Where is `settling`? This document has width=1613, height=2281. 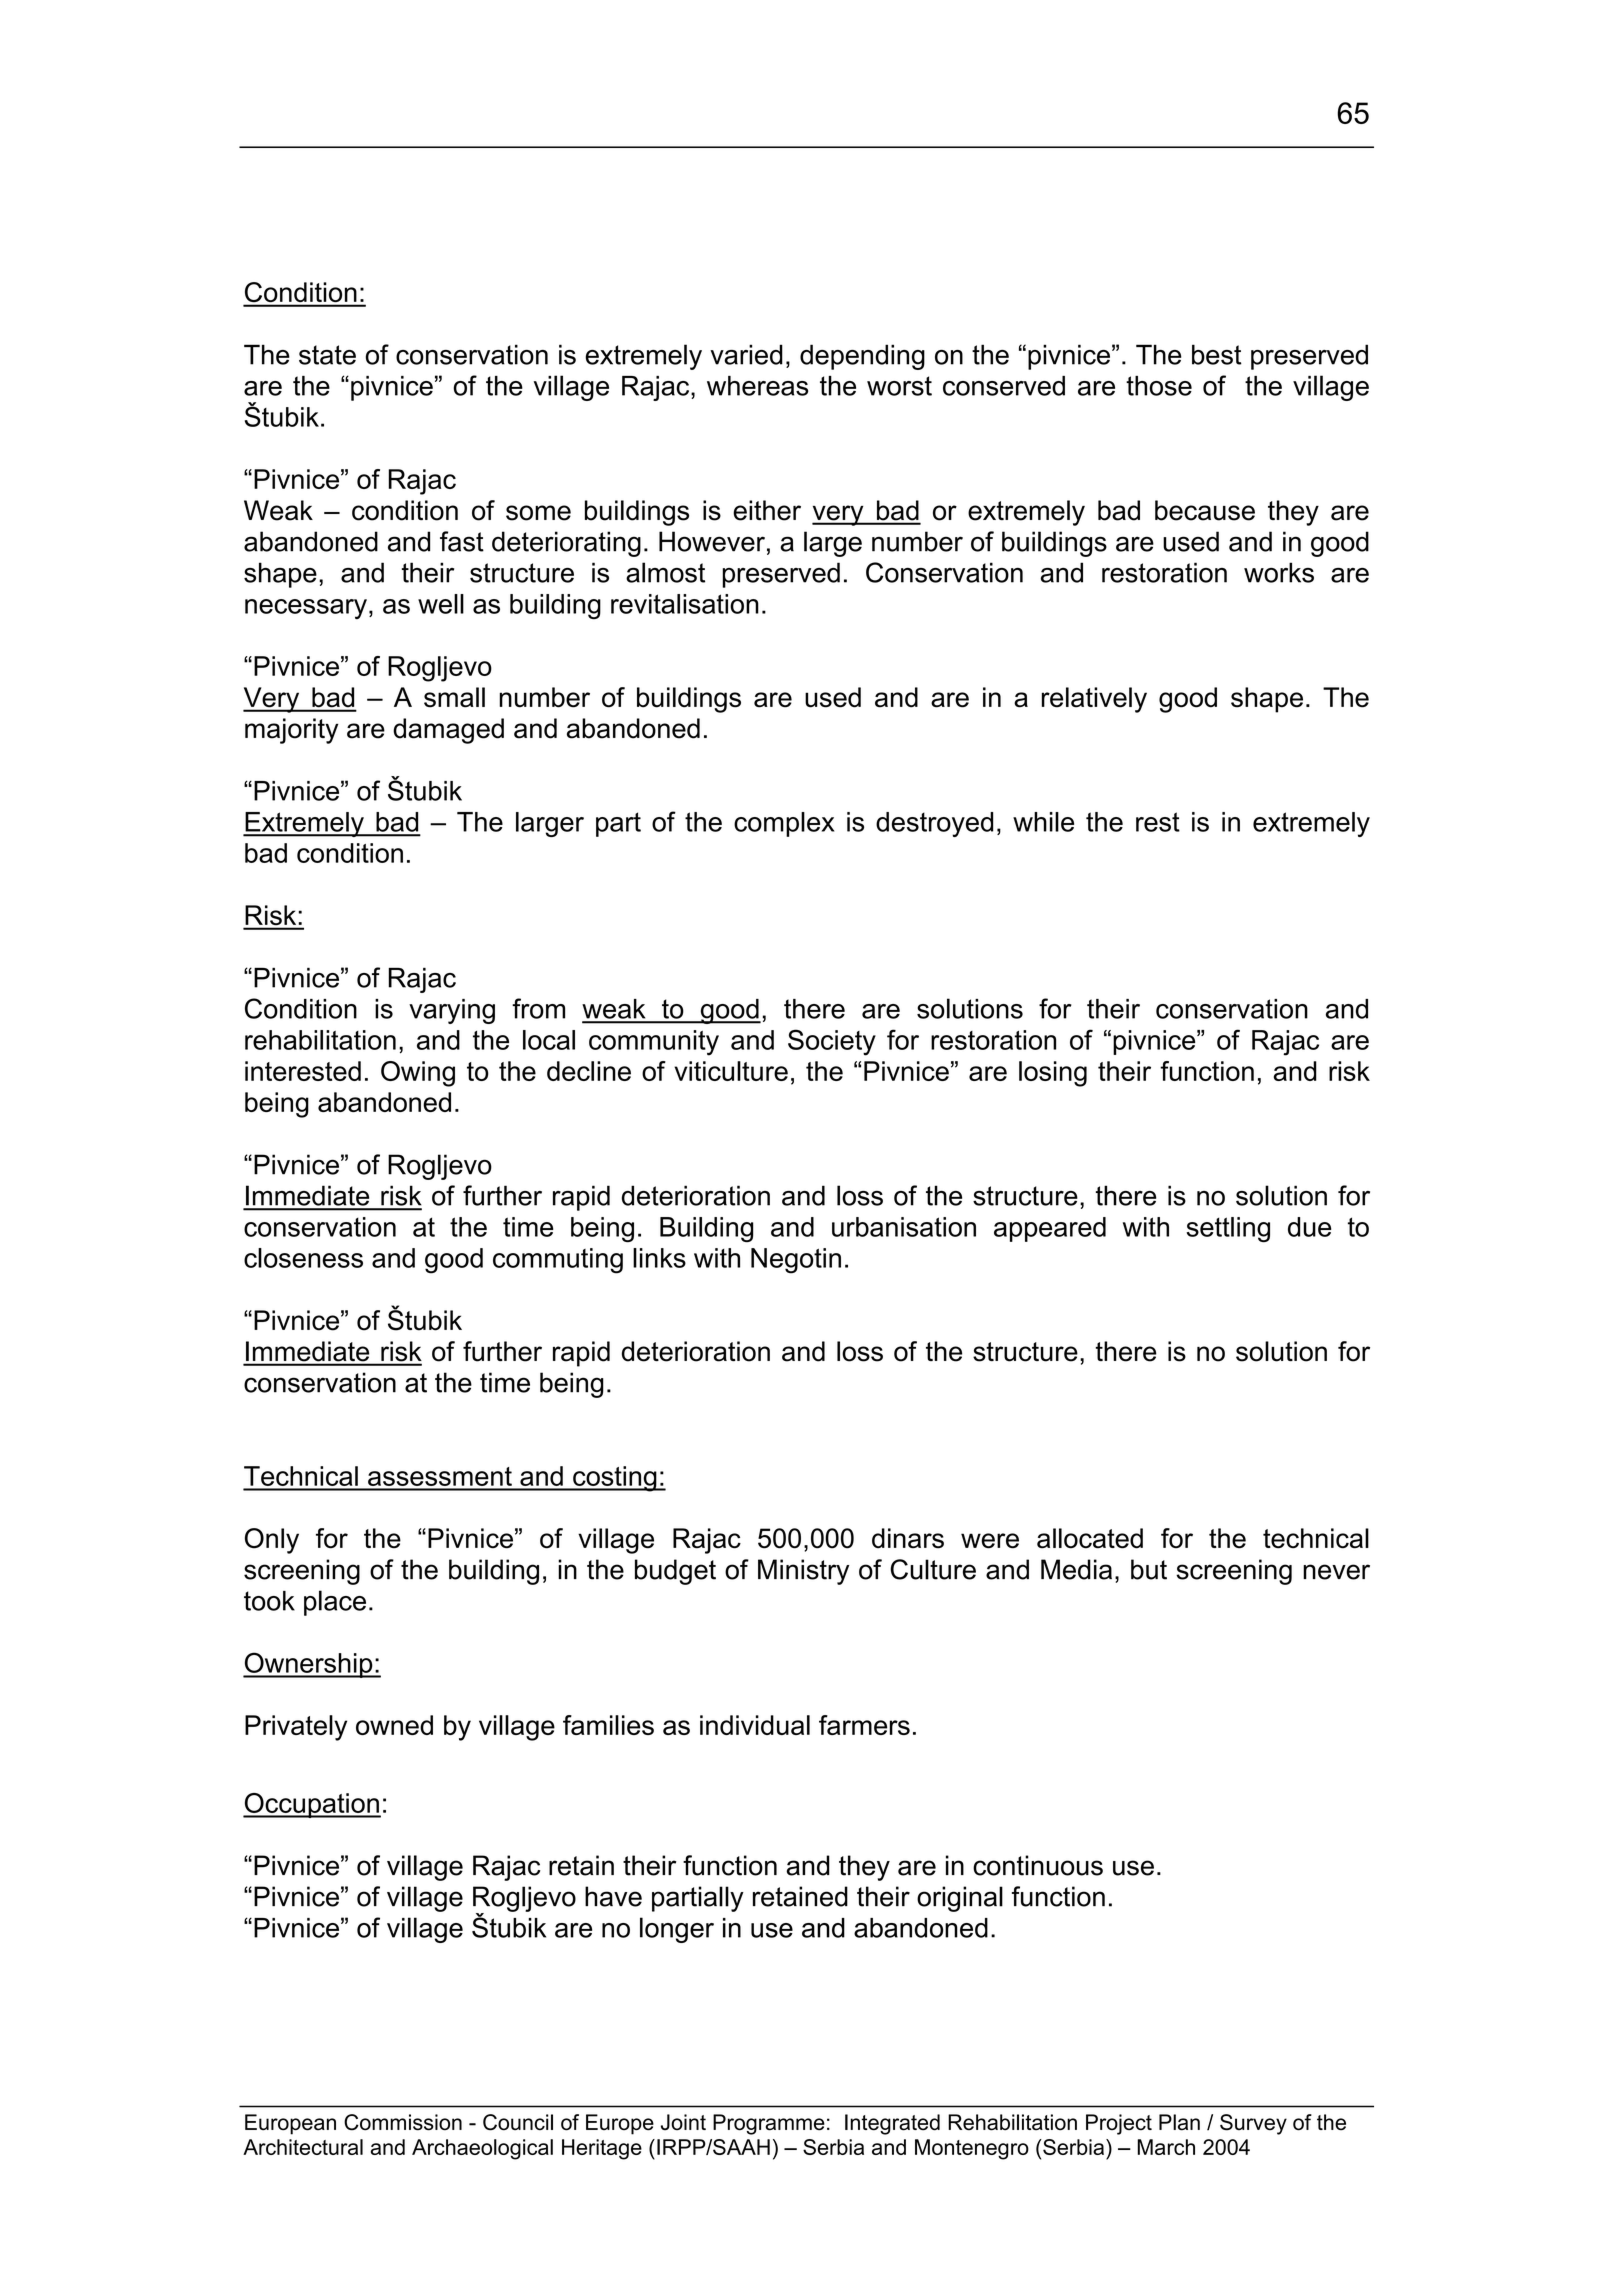
settling is located at coordinates (1228, 1229).
